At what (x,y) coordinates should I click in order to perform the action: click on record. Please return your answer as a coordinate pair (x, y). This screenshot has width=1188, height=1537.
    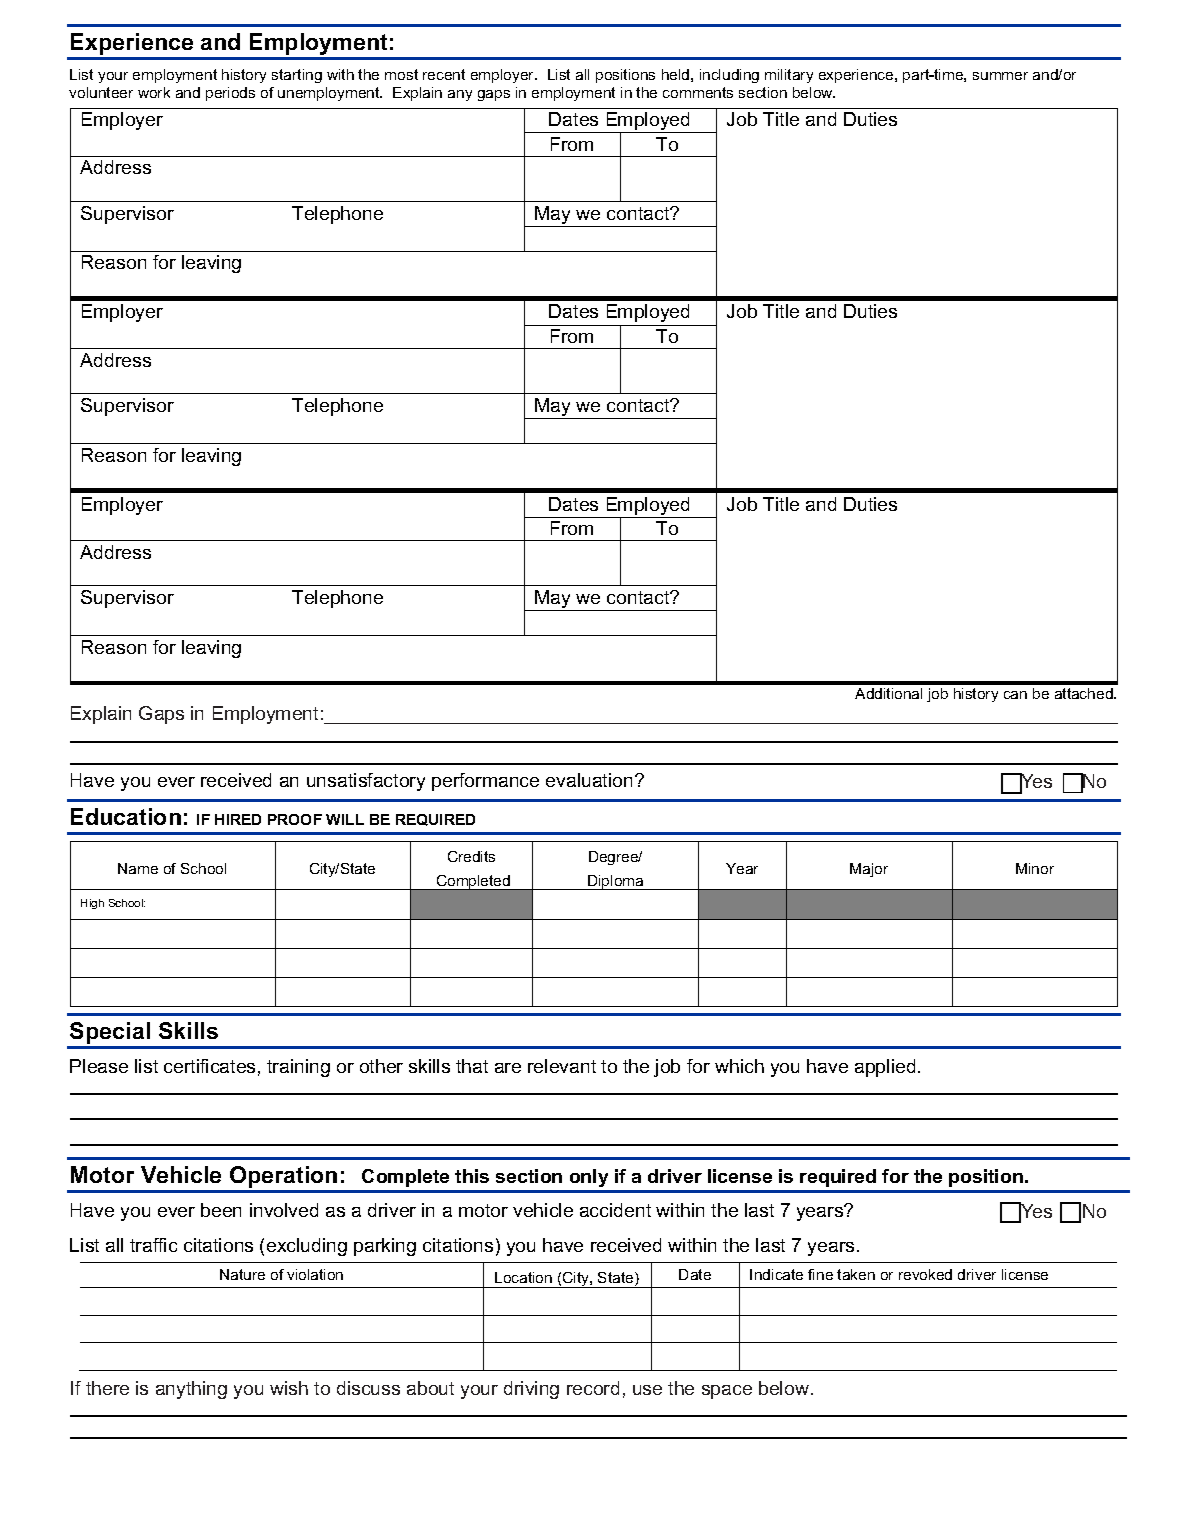
    Looking at the image, I should click on (593, 1388).
